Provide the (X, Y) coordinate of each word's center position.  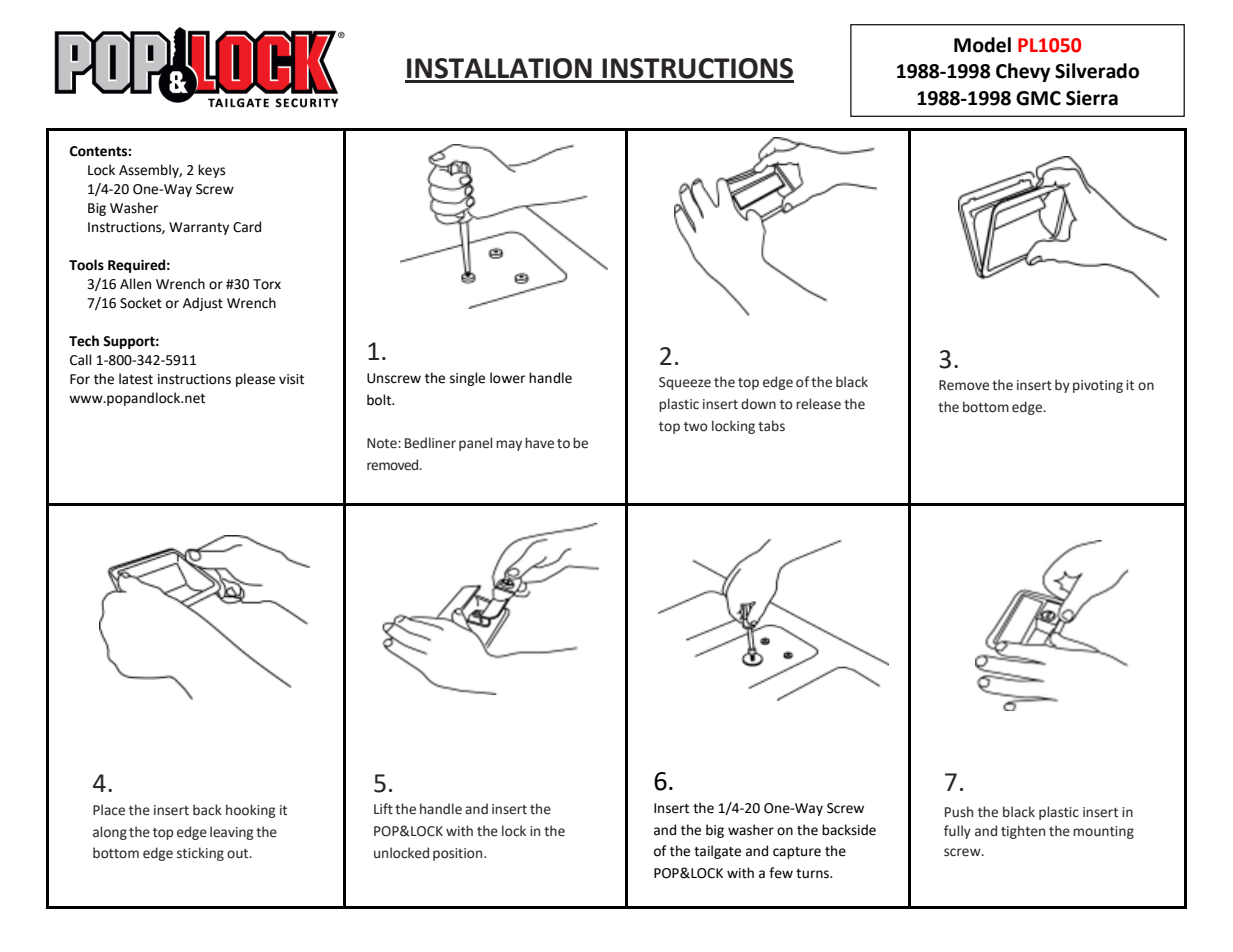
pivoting (1098, 386)
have (539, 443)
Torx (267, 284)
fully (957, 832)
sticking (200, 854)
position (459, 854)
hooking (250, 811)
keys (211, 171)
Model (982, 45)
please (255, 380)
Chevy (1023, 72)
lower (507, 378)
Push (959, 812)
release (818, 404)
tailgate (717, 852)
